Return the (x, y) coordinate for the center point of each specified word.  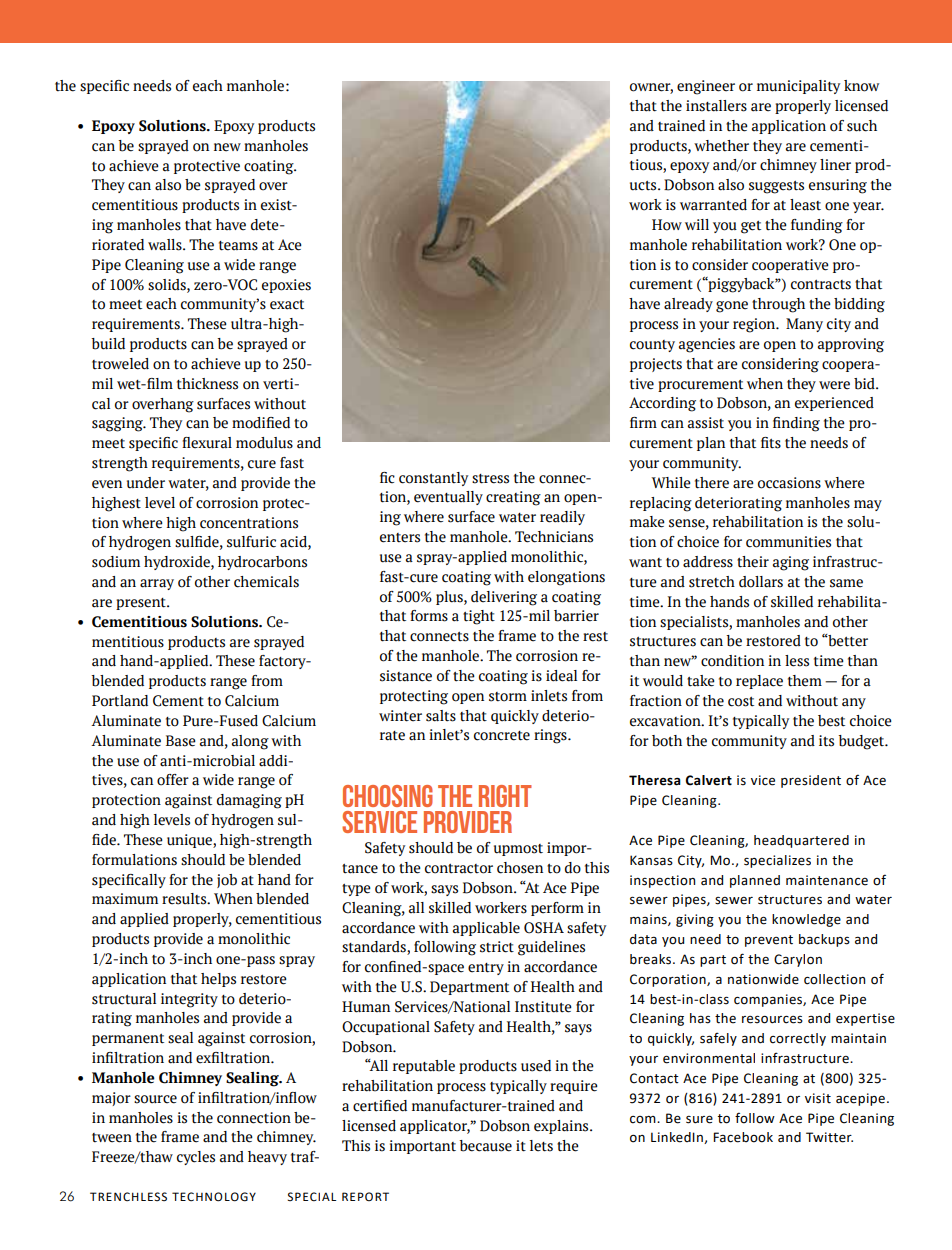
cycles (196, 1158)
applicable (486, 929)
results (185, 899)
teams (238, 246)
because (485, 1146)
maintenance (827, 880)
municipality (798, 87)
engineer (706, 87)
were (834, 385)
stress (490, 479)
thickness (207, 384)
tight (479, 617)
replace (759, 682)
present (142, 604)
